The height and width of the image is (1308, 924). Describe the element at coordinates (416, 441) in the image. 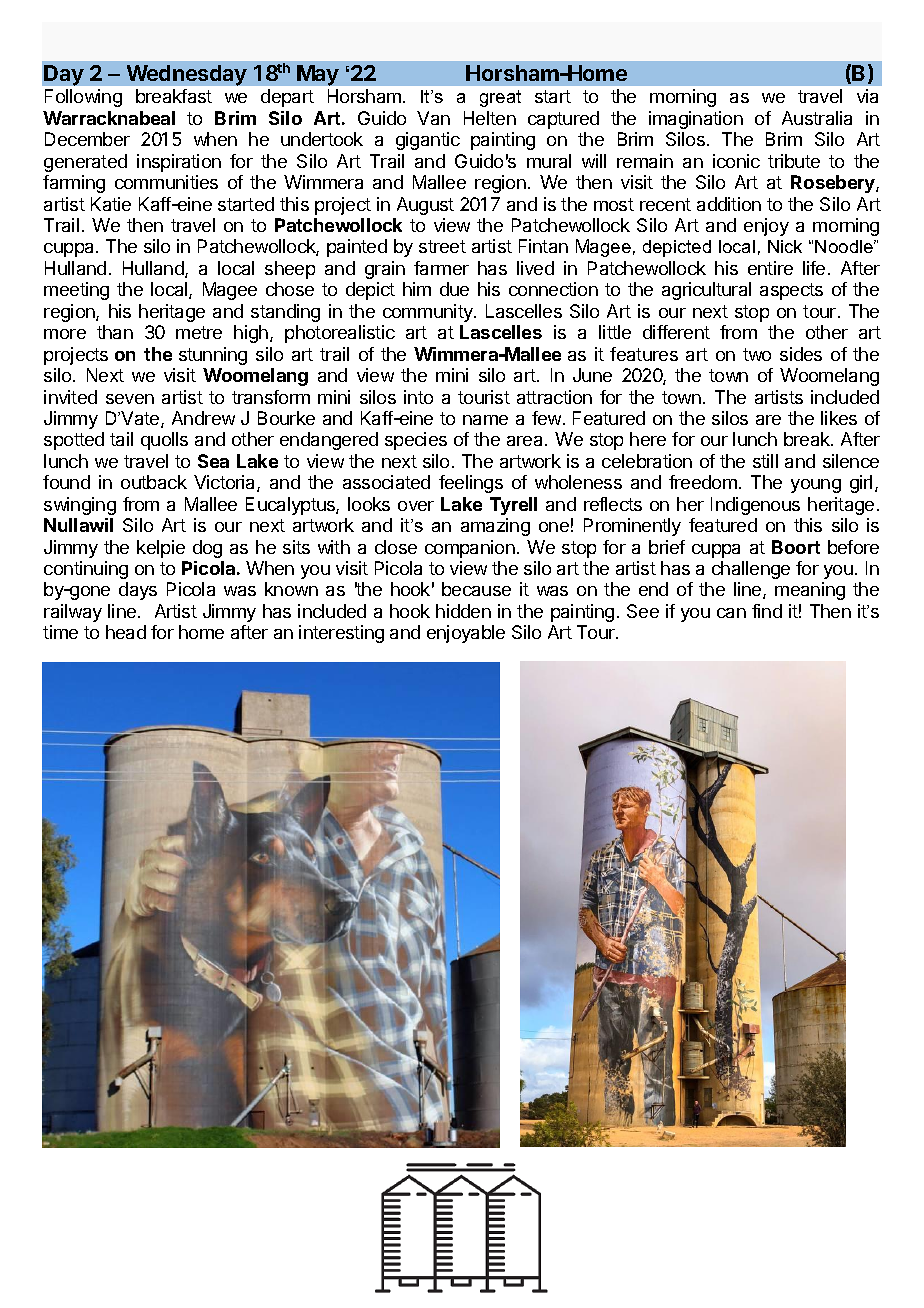

I see `species` at that location.
